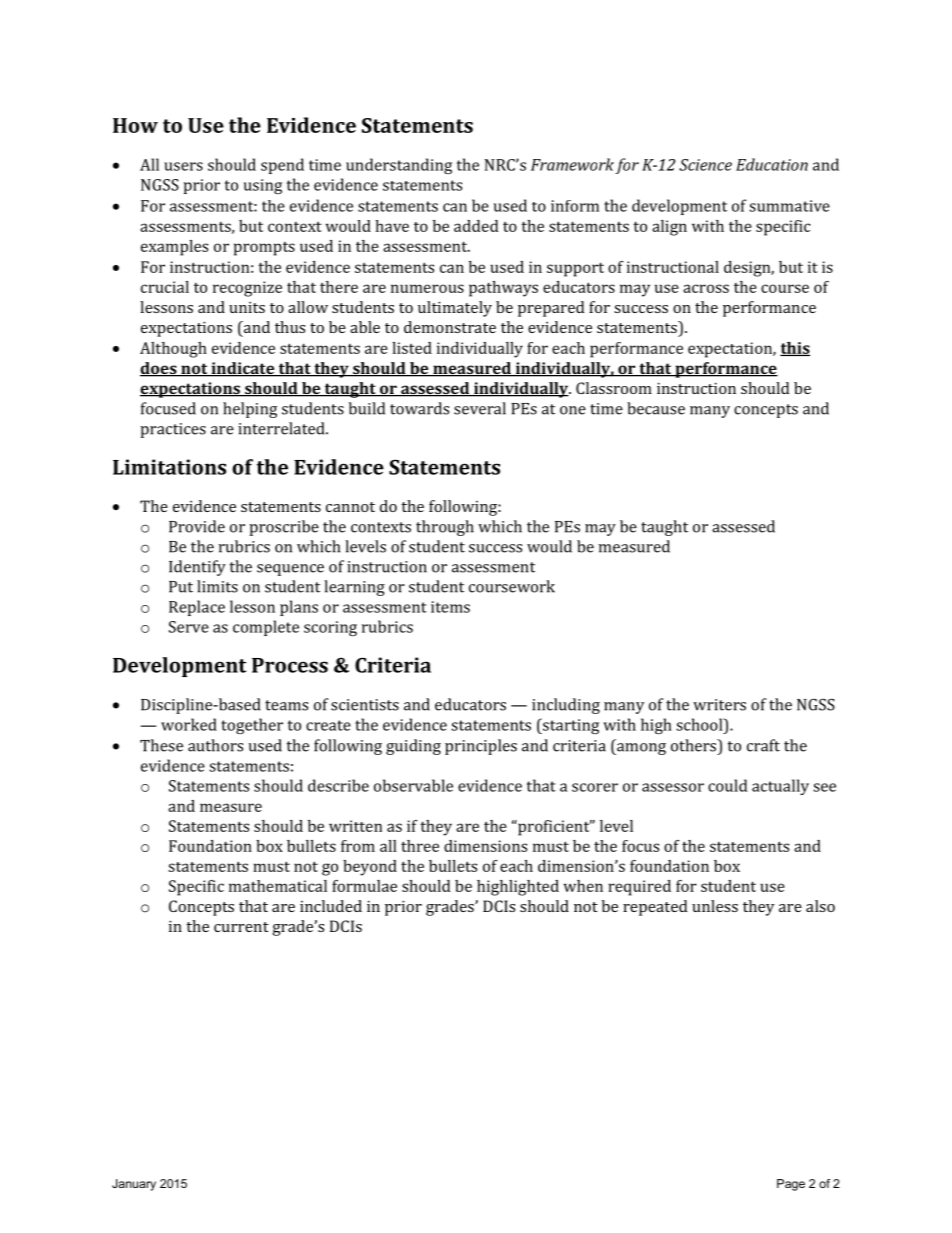  I want to click on Page, so click(791, 1185).
